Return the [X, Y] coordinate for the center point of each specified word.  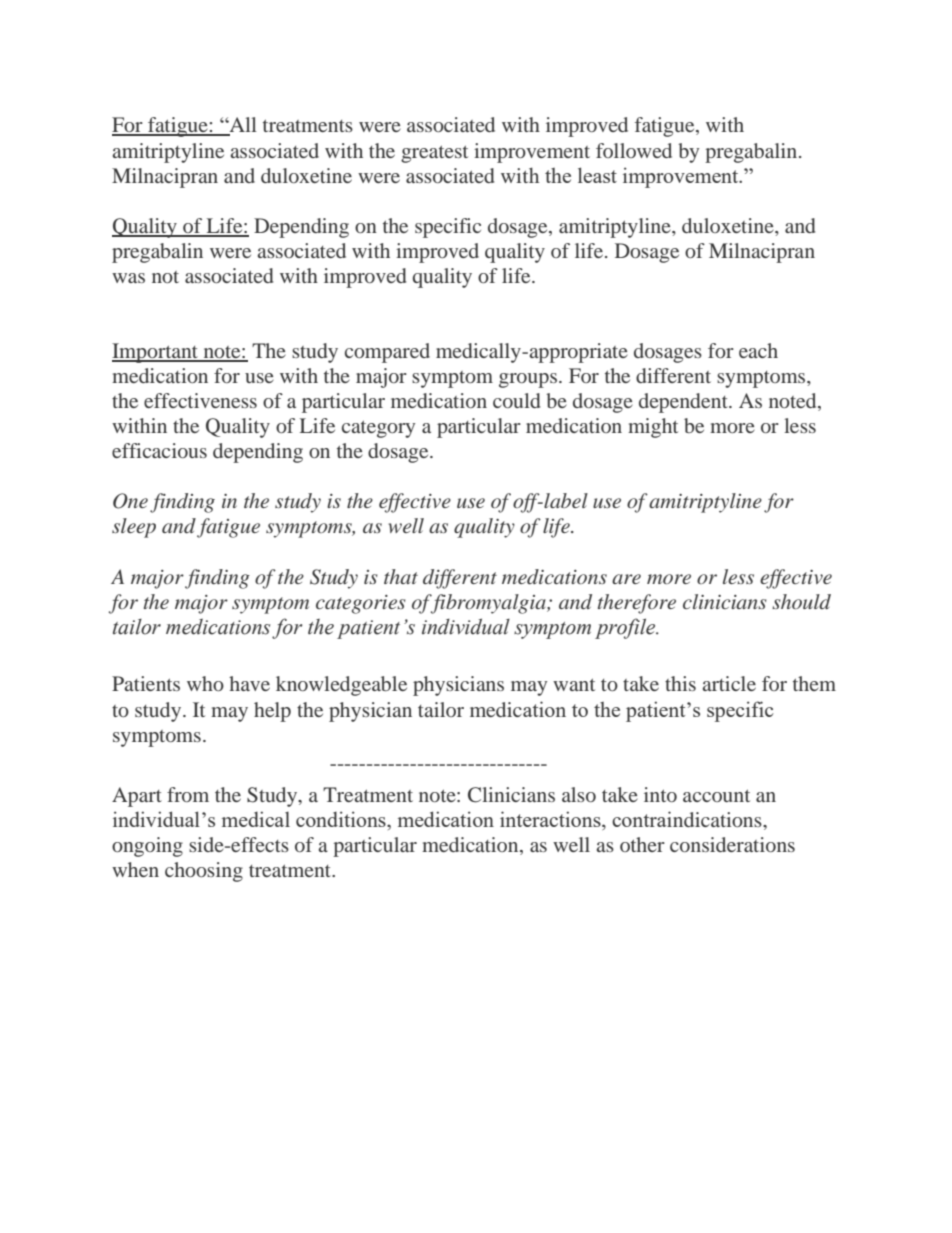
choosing [204, 872]
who [205, 683]
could [516, 400]
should [801, 601]
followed [634, 150]
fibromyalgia [488, 604]
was [128, 278]
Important [156, 353]
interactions [551, 819]
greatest [434, 154]
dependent [684, 403]
